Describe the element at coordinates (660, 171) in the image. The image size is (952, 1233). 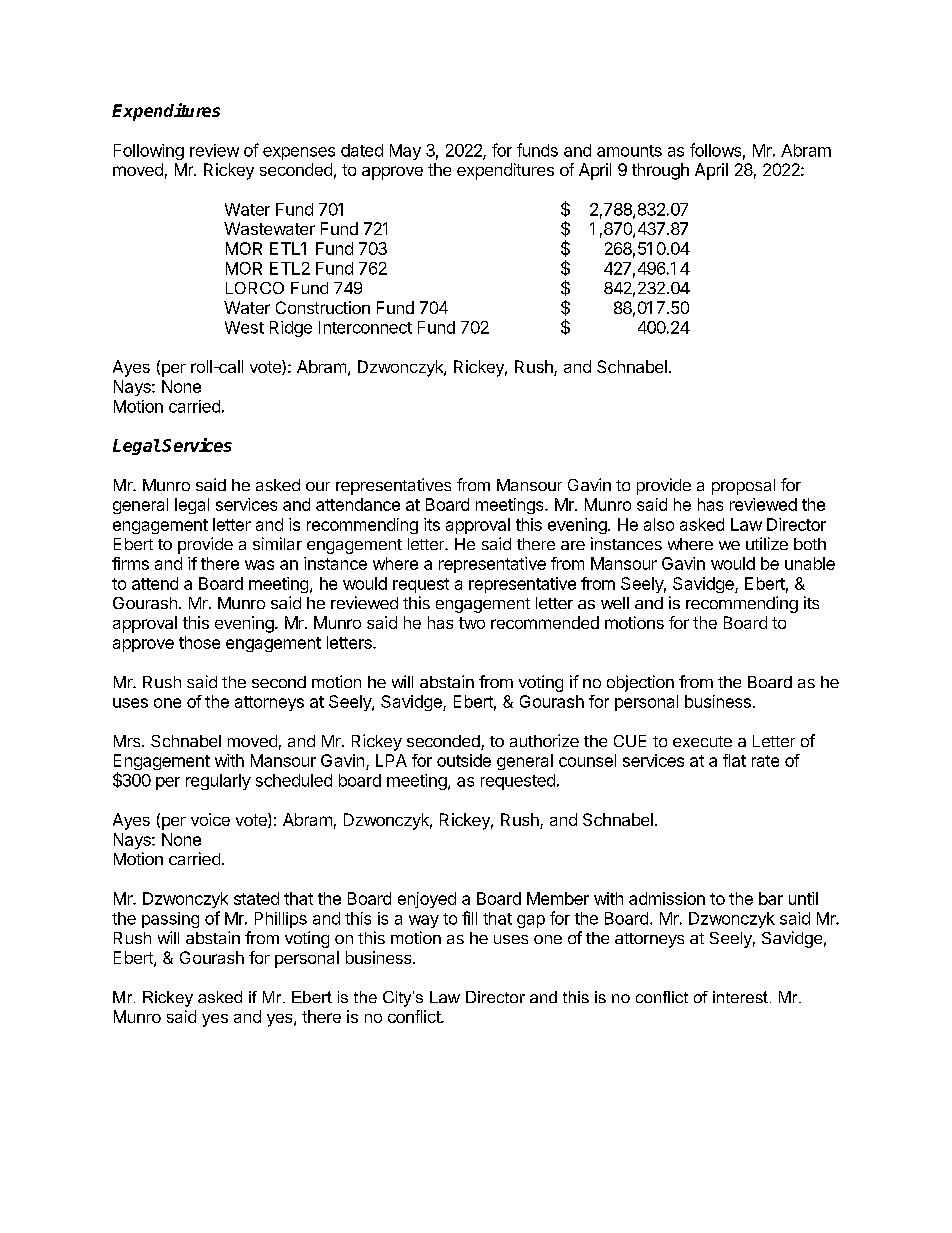
I see `through` at that location.
